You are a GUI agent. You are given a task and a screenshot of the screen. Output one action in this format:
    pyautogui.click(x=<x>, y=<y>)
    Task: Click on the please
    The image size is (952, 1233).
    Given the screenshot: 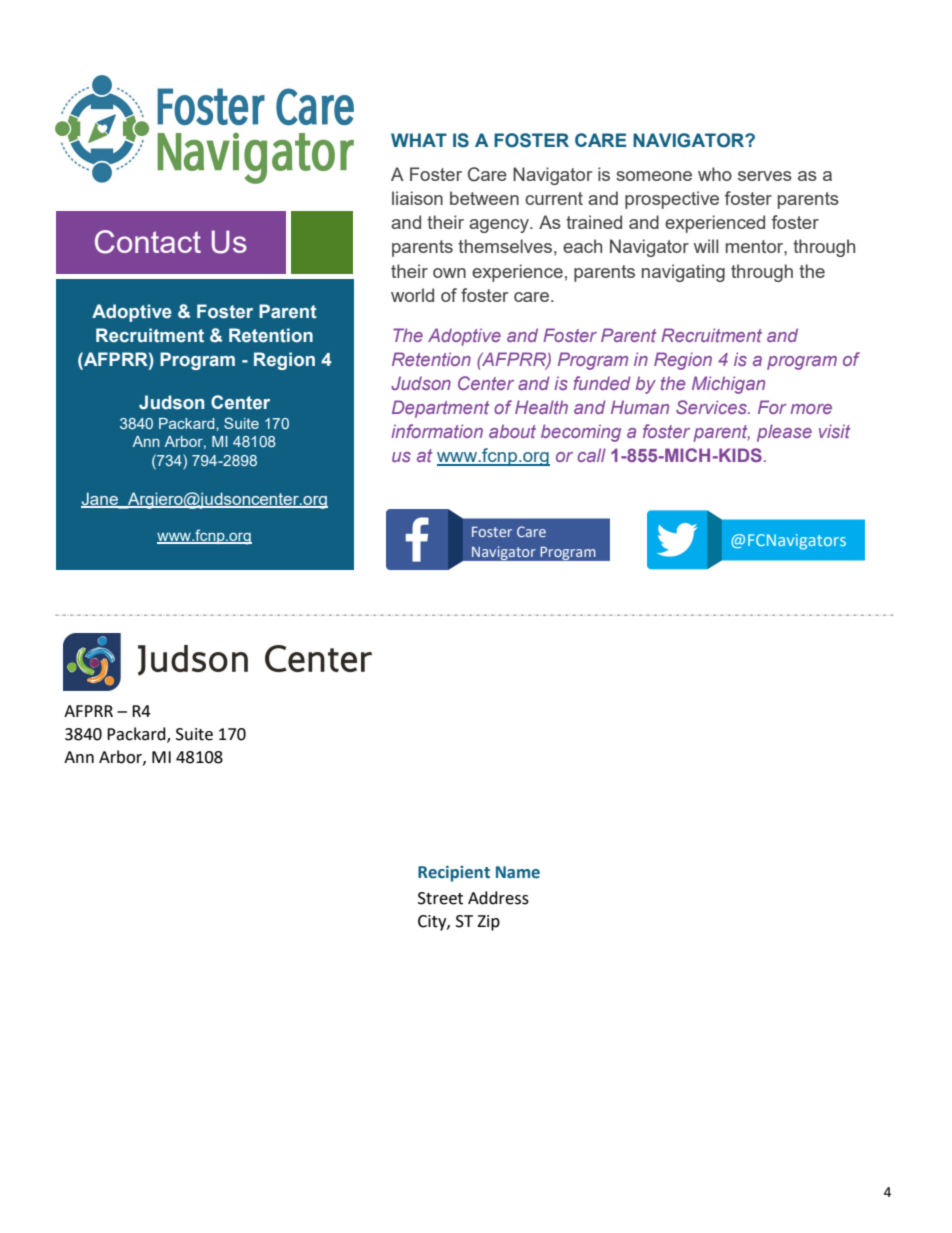 What is the action you would take?
    pyautogui.click(x=784, y=433)
